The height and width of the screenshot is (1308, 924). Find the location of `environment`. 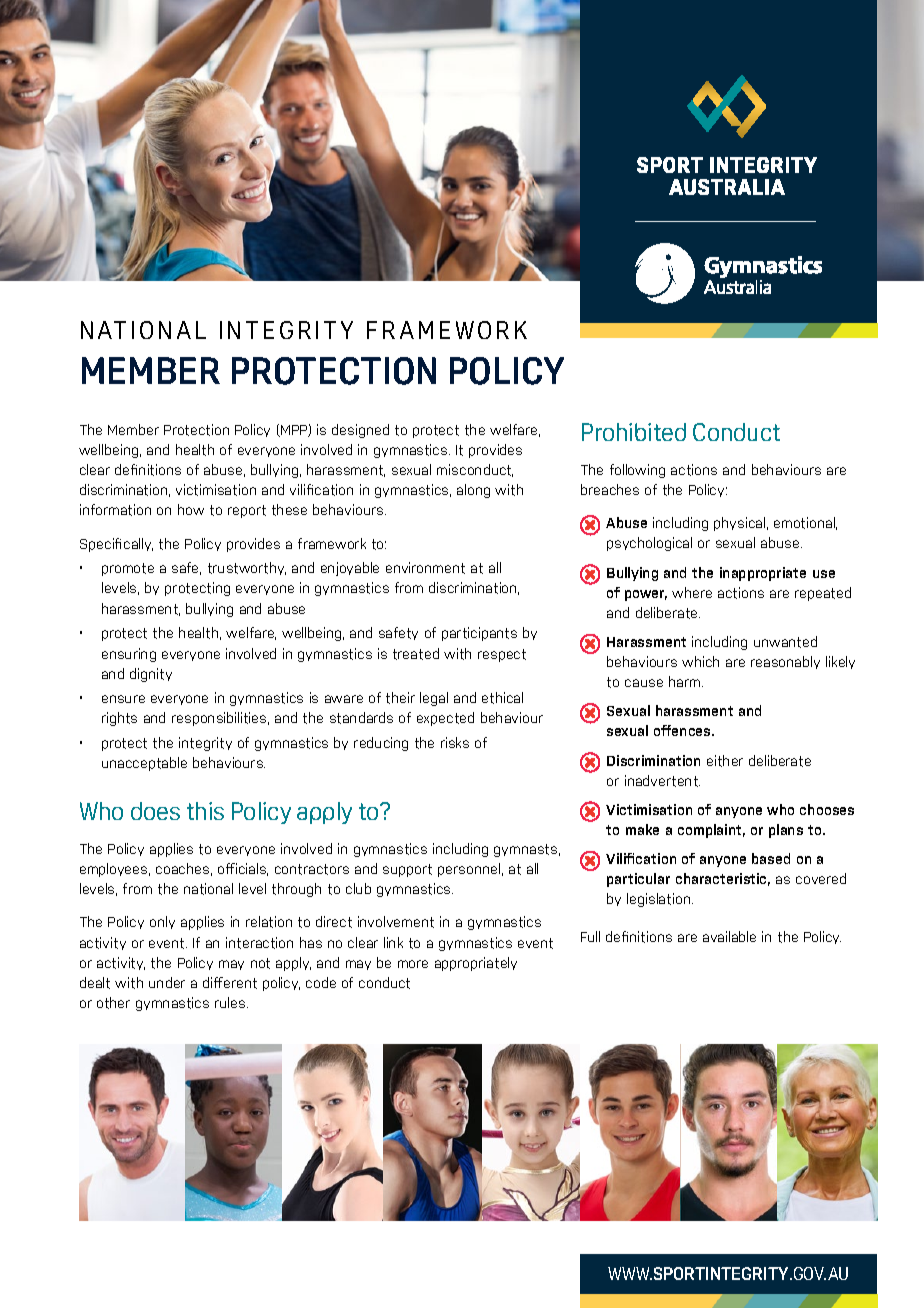

environment is located at coordinates (425, 568).
